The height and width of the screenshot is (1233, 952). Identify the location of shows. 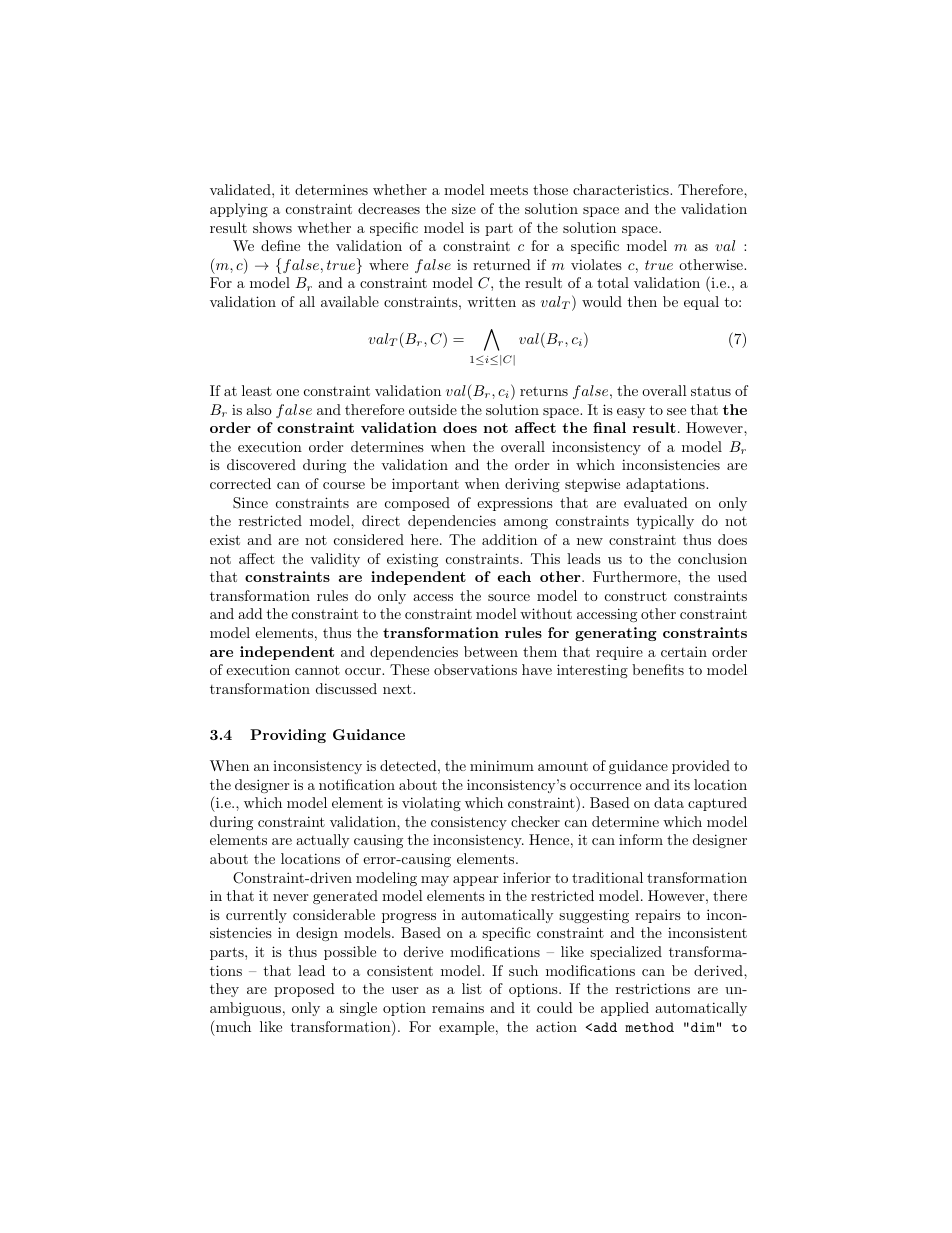
(272, 227).
